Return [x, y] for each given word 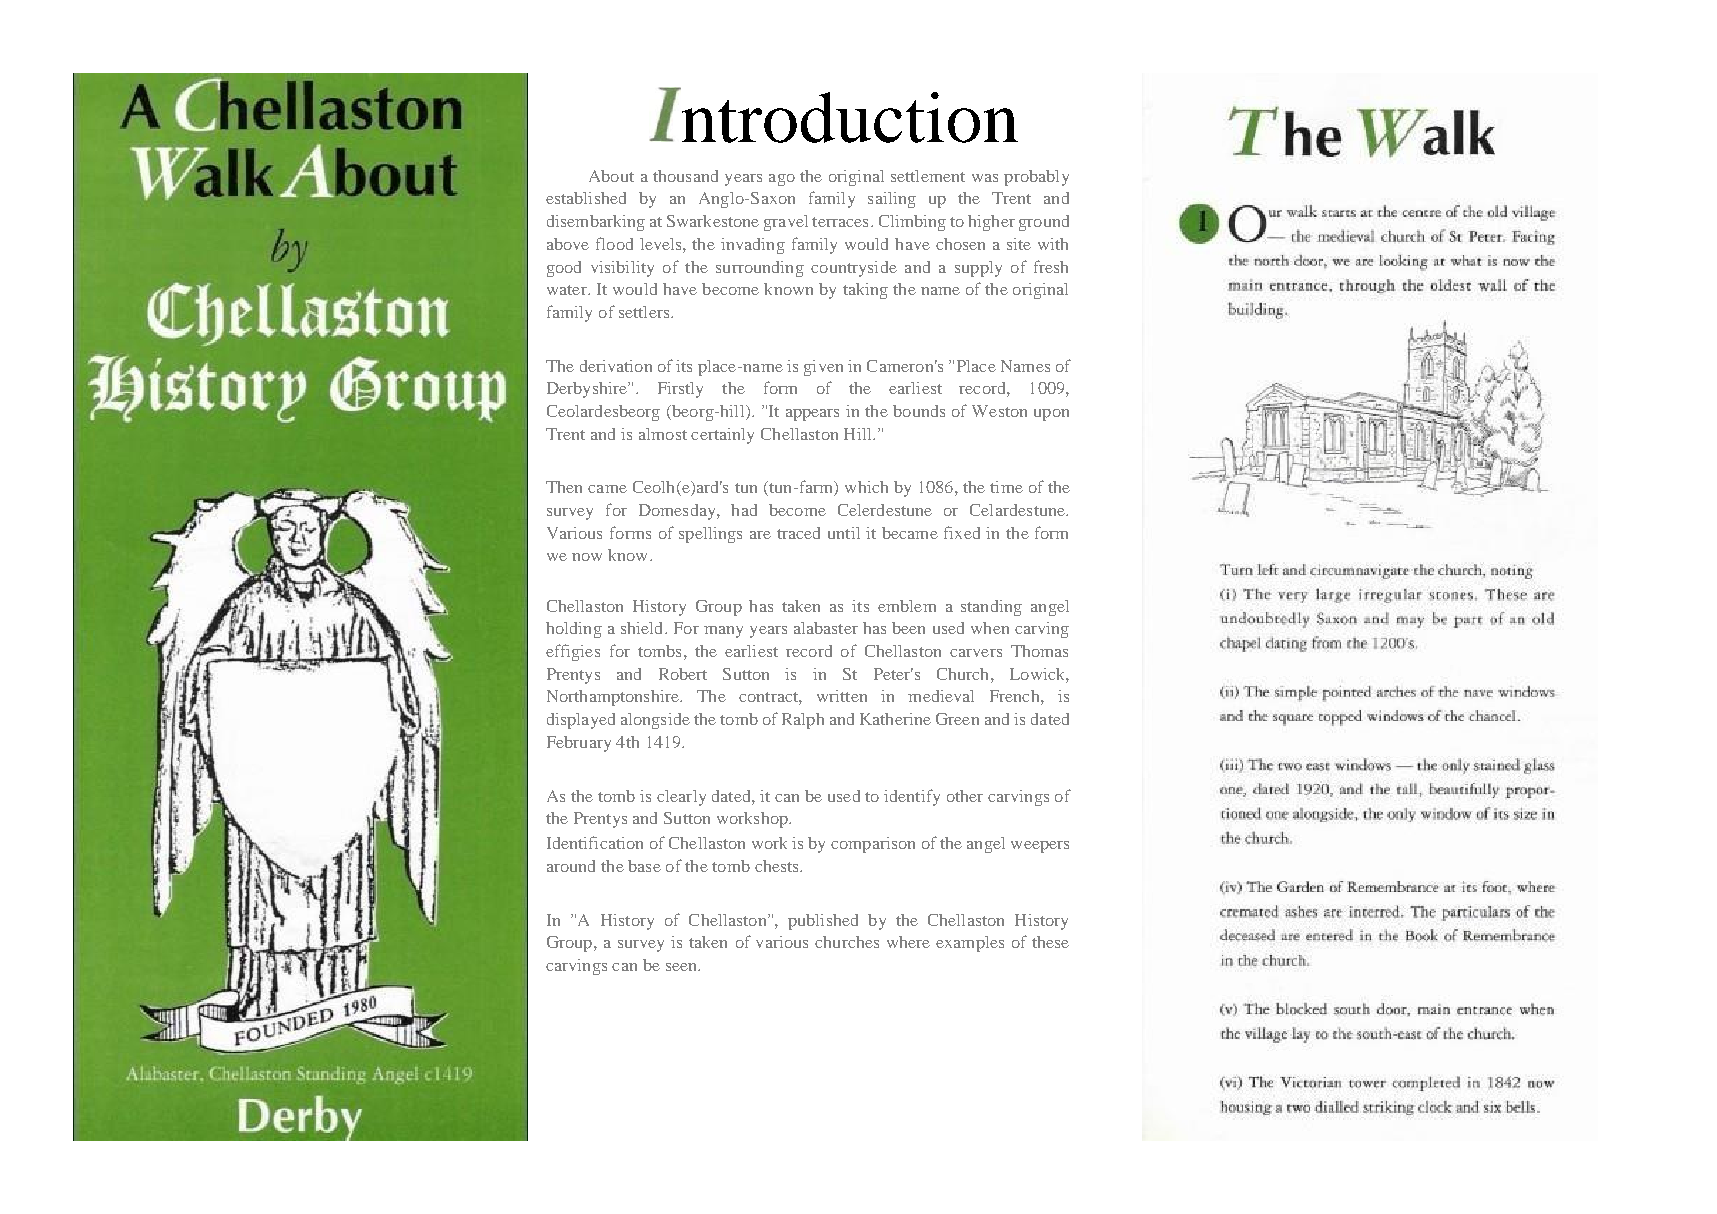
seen [682, 967]
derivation [616, 366]
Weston [999, 411]
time [1006, 487]
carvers [976, 653]
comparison [873, 845]
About [611, 176]
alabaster [826, 628]
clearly [681, 798]
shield [643, 628]
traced [798, 533]
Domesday [678, 512]
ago [782, 180]
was [985, 178]
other [965, 796]
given [823, 368]
